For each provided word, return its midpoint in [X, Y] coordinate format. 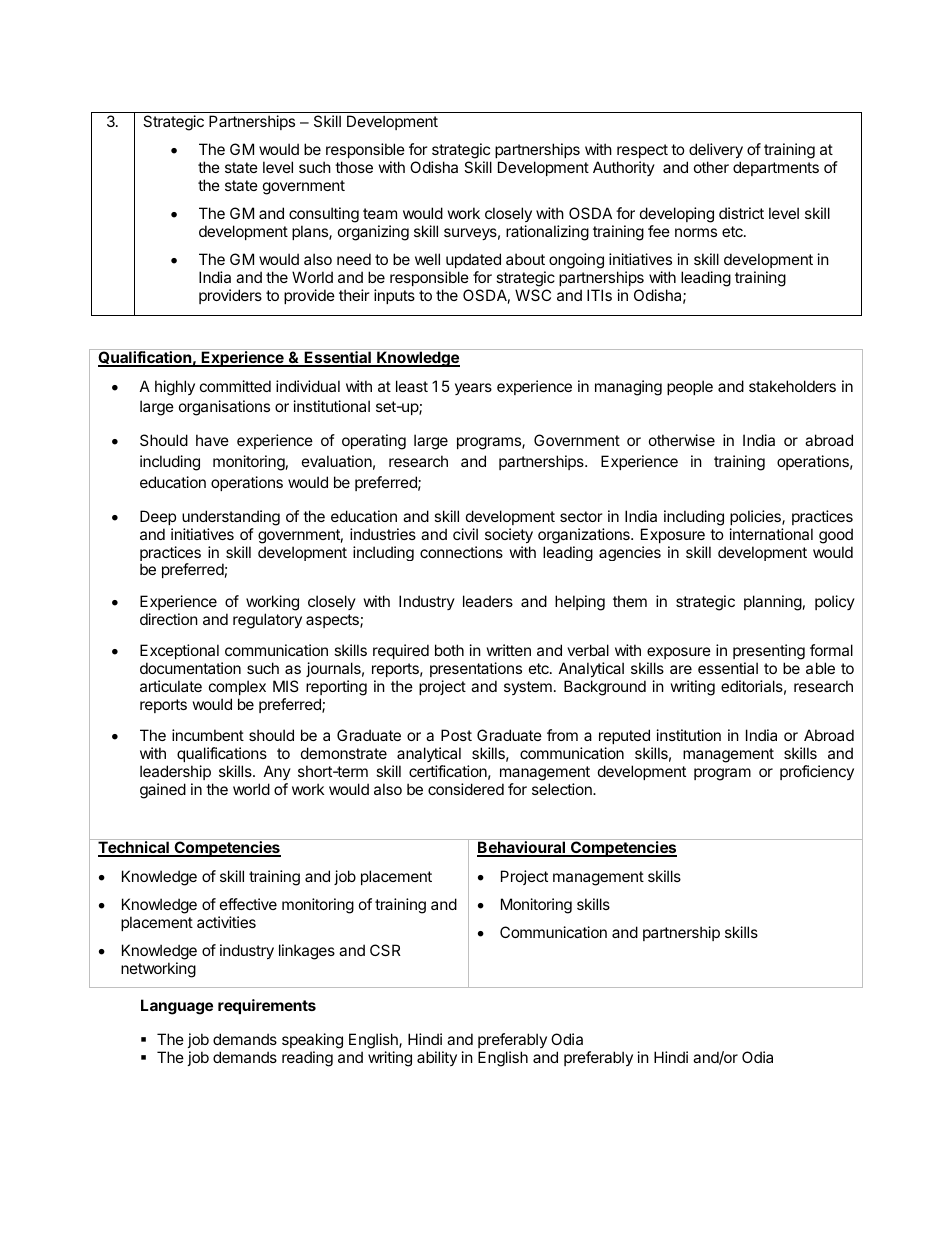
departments [776, 168]
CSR [385, 950]
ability [437, 1058]
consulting [324, 216]
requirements [267, 1006]
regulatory [267, 621]
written [509, 650]
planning [773, 603]
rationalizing [547, 233]
